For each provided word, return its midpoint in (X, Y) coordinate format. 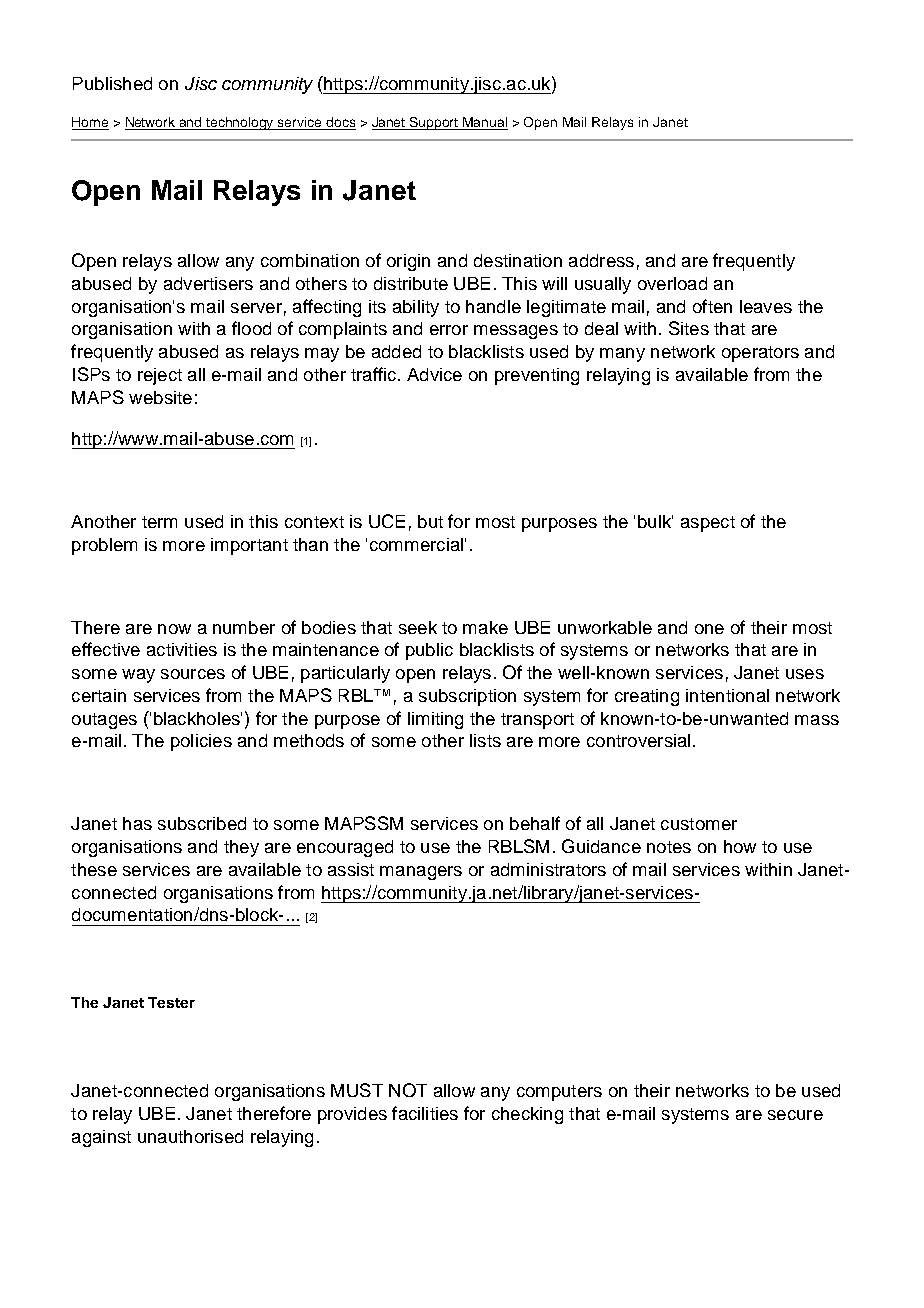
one (709, 629)
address (601, 260)
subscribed (202, 823)
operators (760, 354)
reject (160, 376)
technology (241, 123)
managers (421, 873)
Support (434, 123)
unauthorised (190, 1136)
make (485, 627)
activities (182, 649)
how (740, 846)
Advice (434, 374)
